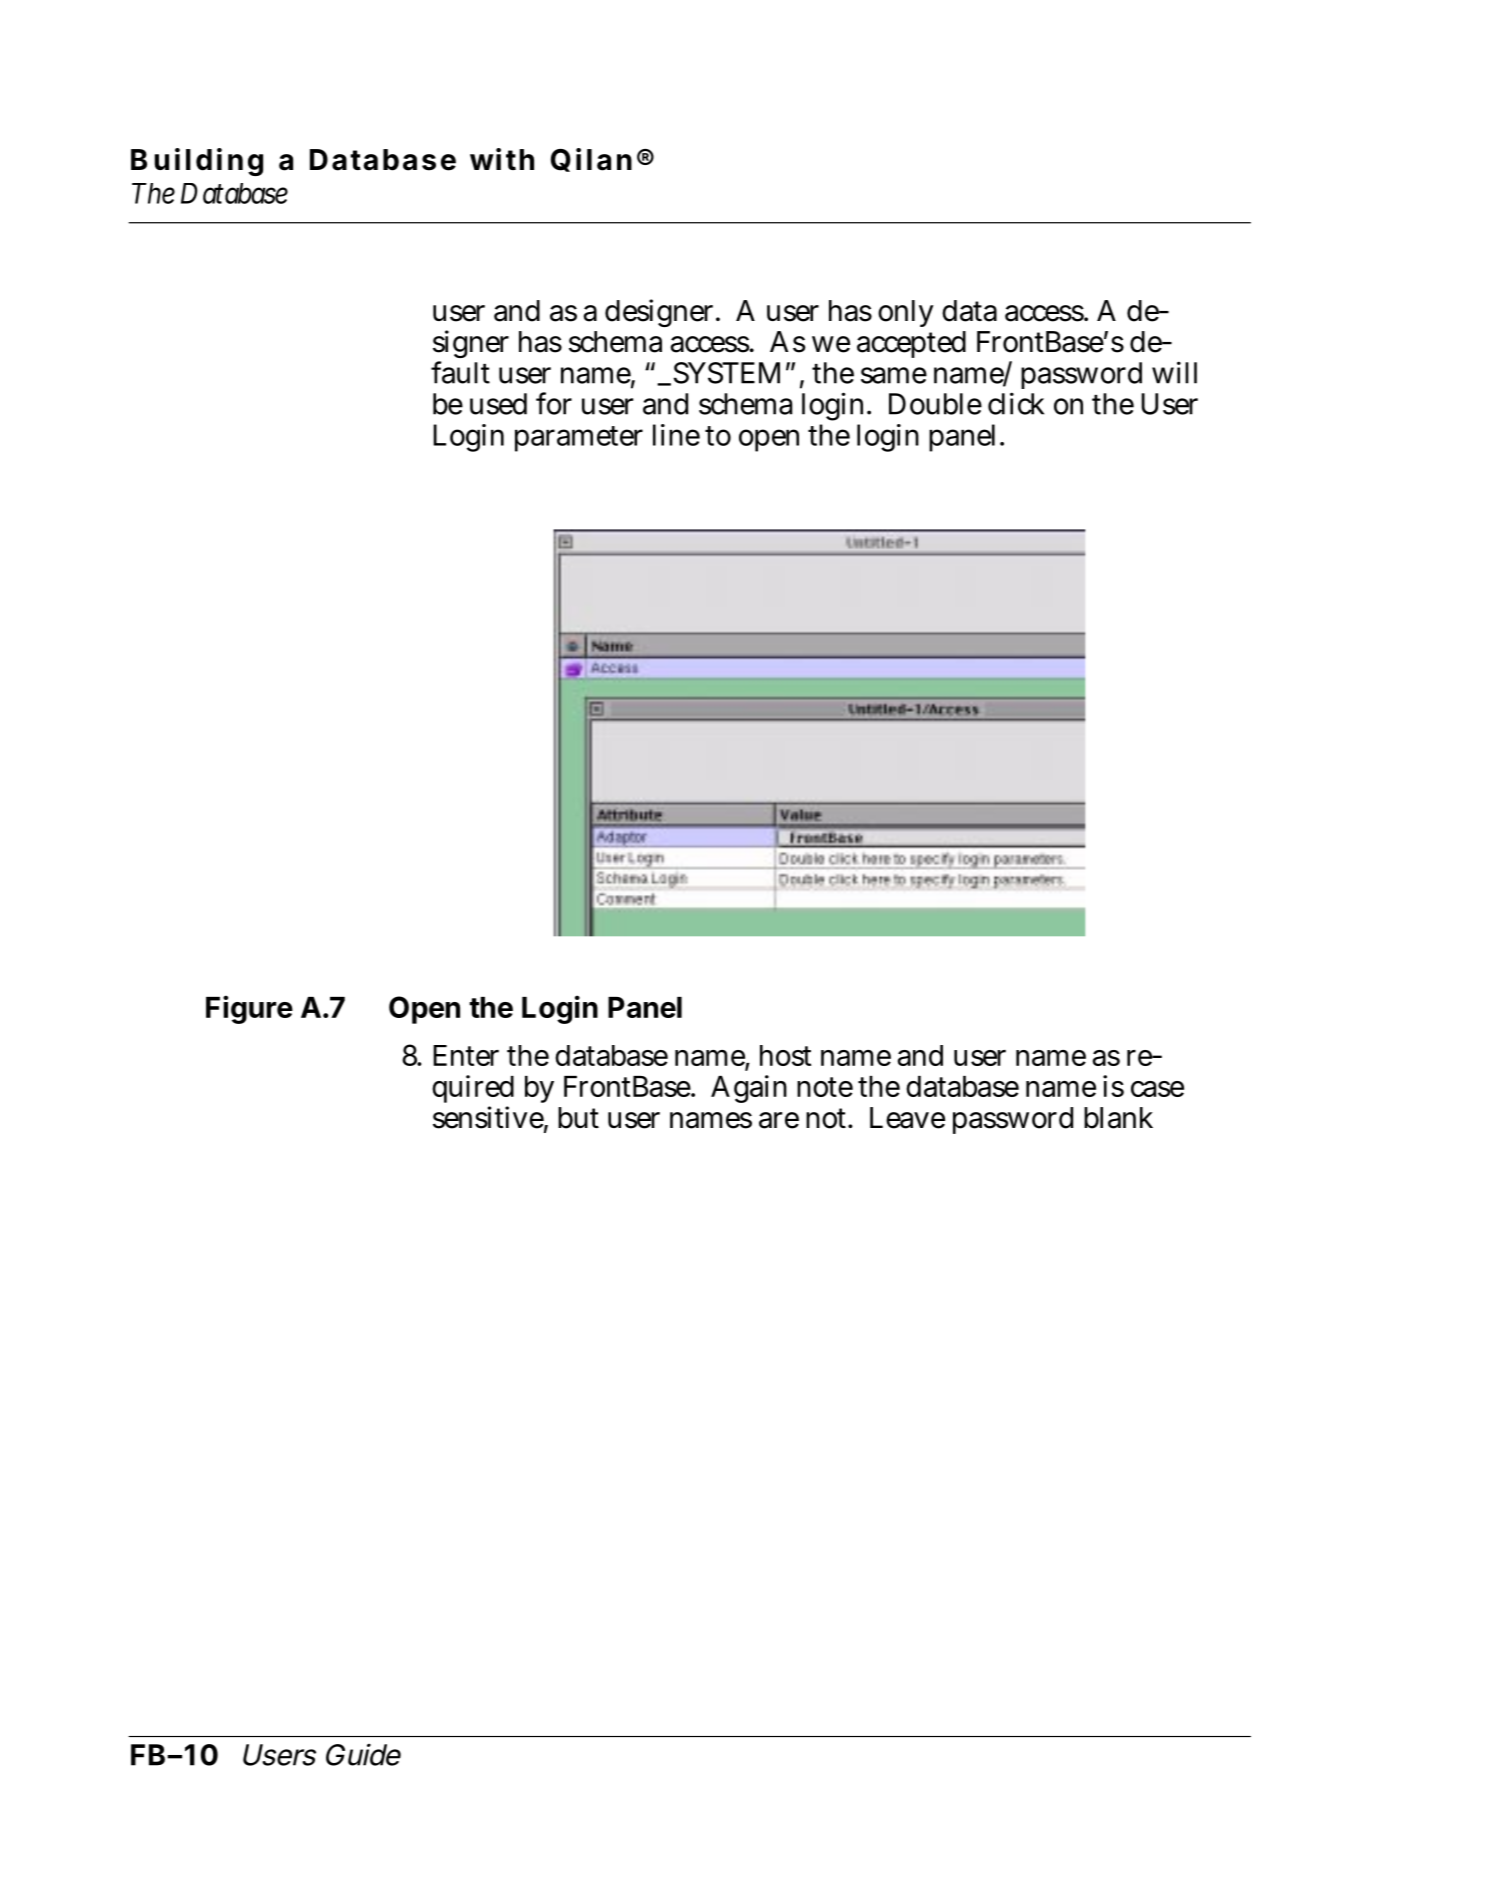 This screenshot has width=1509, height=1897. I want to click on will, so click(1174, 372).
